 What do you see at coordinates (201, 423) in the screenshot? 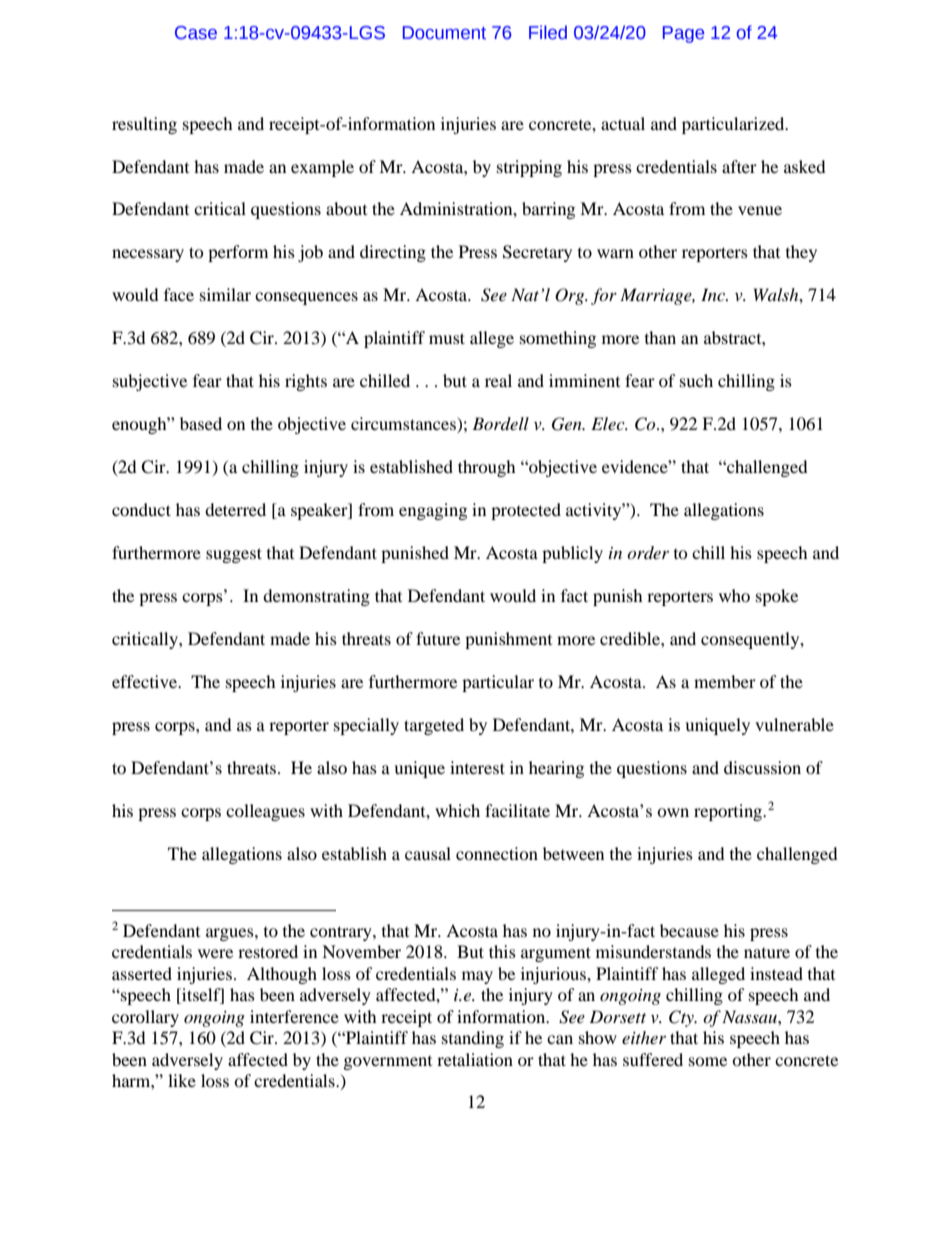
I see `based` at bounding box center [201, 423].
